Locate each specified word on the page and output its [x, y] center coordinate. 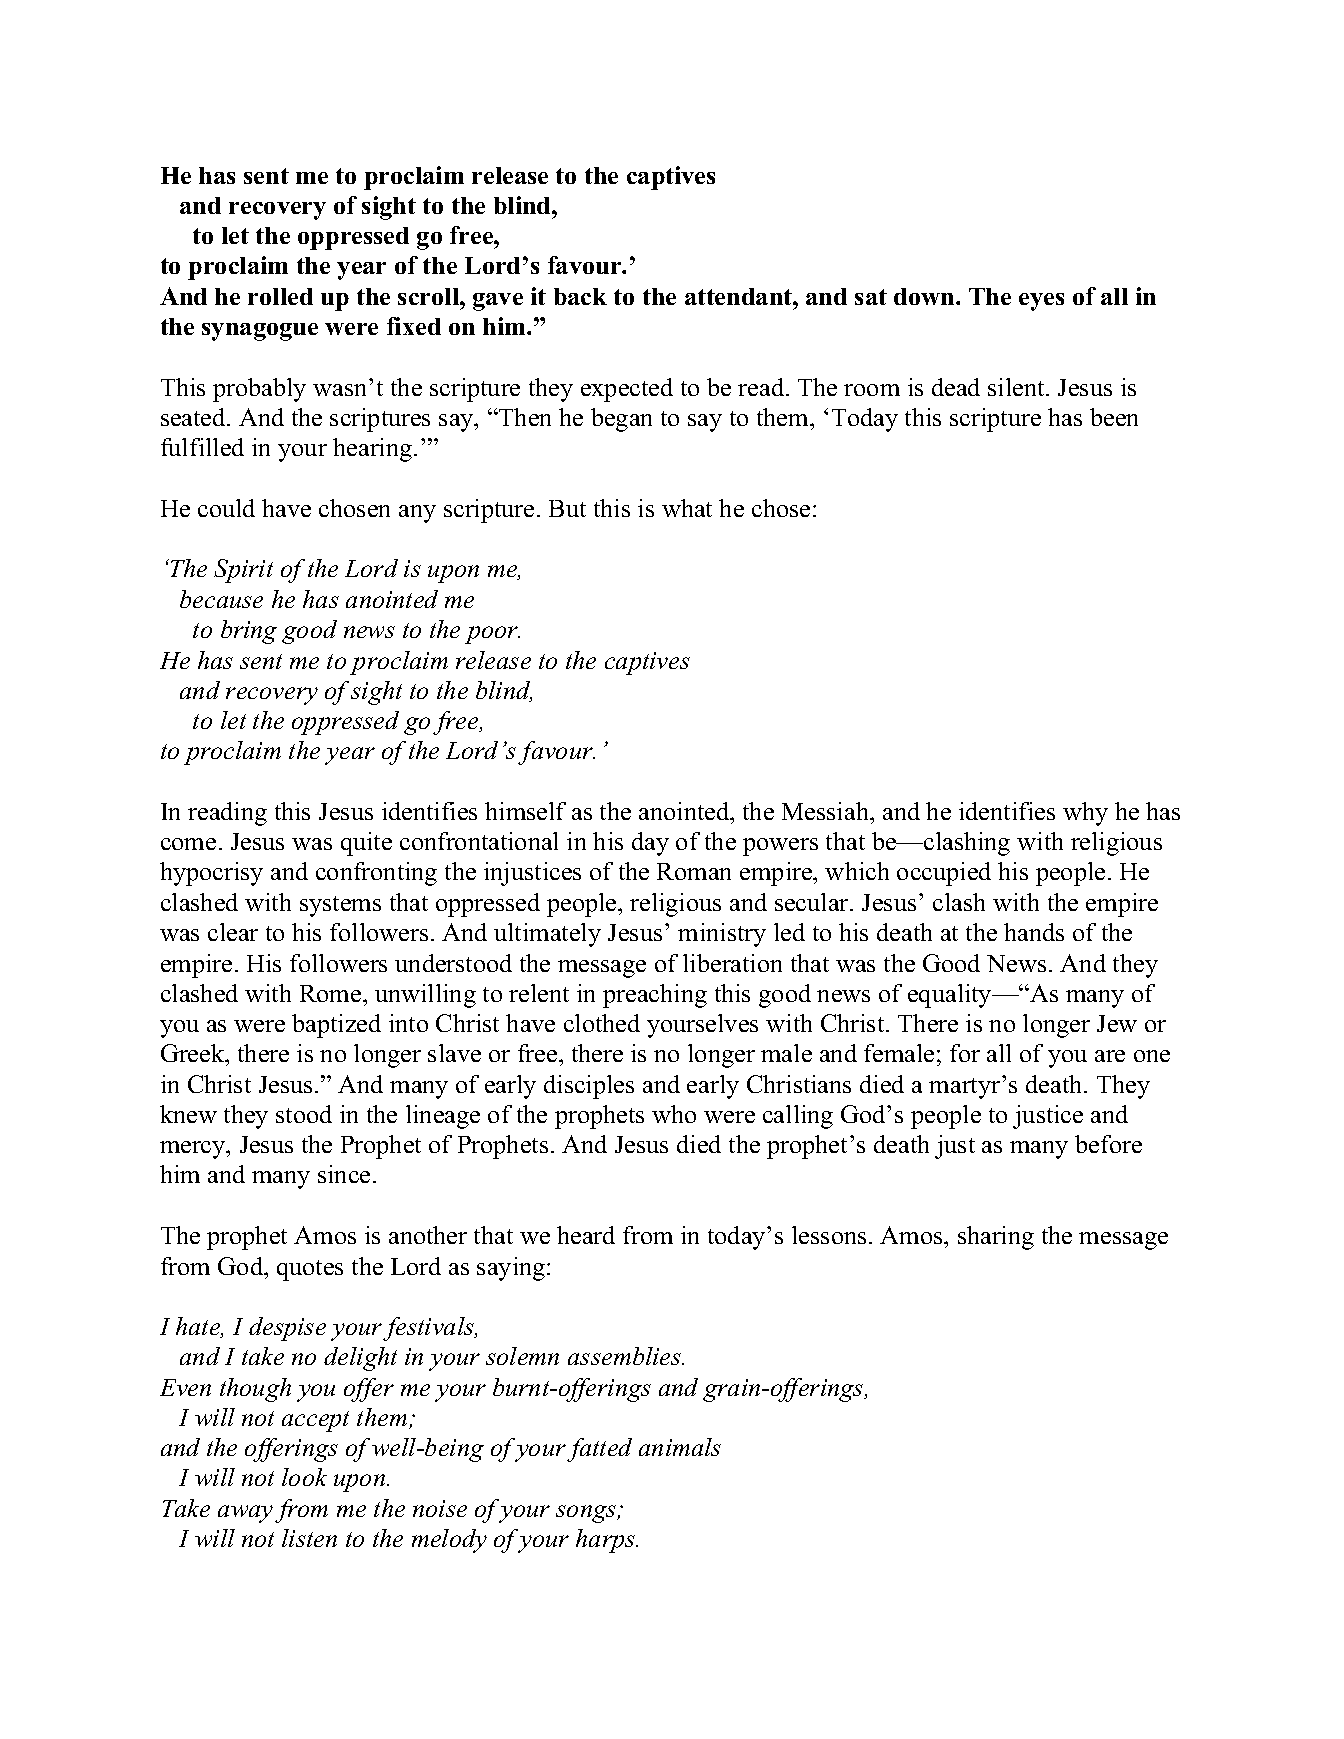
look [304, 1477]
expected [627, 390]
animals [680, 1447]
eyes [1041, 302]
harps [607, 1541]
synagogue [260, 332]
